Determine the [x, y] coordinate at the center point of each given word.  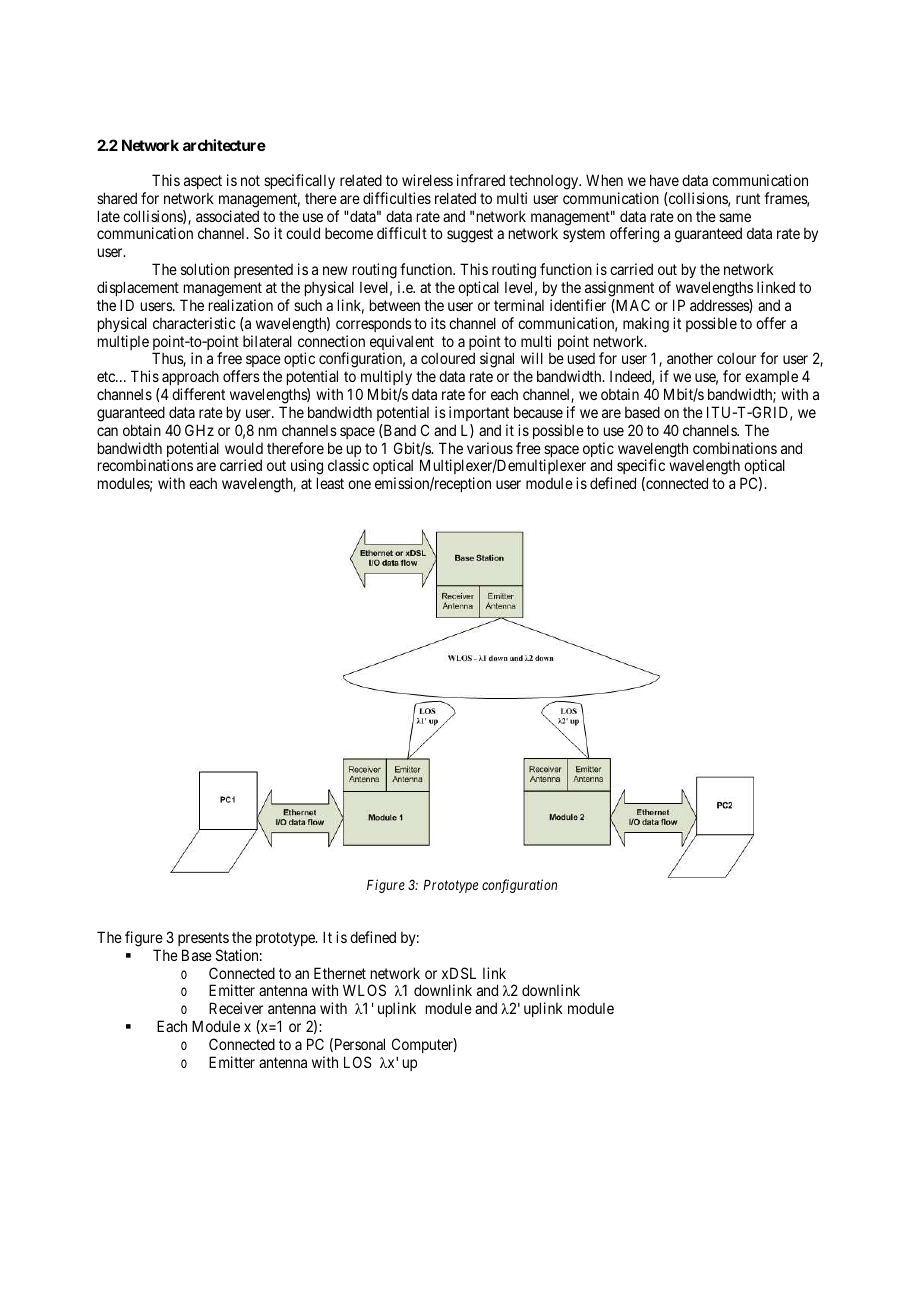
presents [203, 939]
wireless [427, 180]
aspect [203, 182]
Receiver [236, 1008]
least [330, 483]
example [771, 380]
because [538, 412]
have [664, 180]
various [490, 448]
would [244, 448]
